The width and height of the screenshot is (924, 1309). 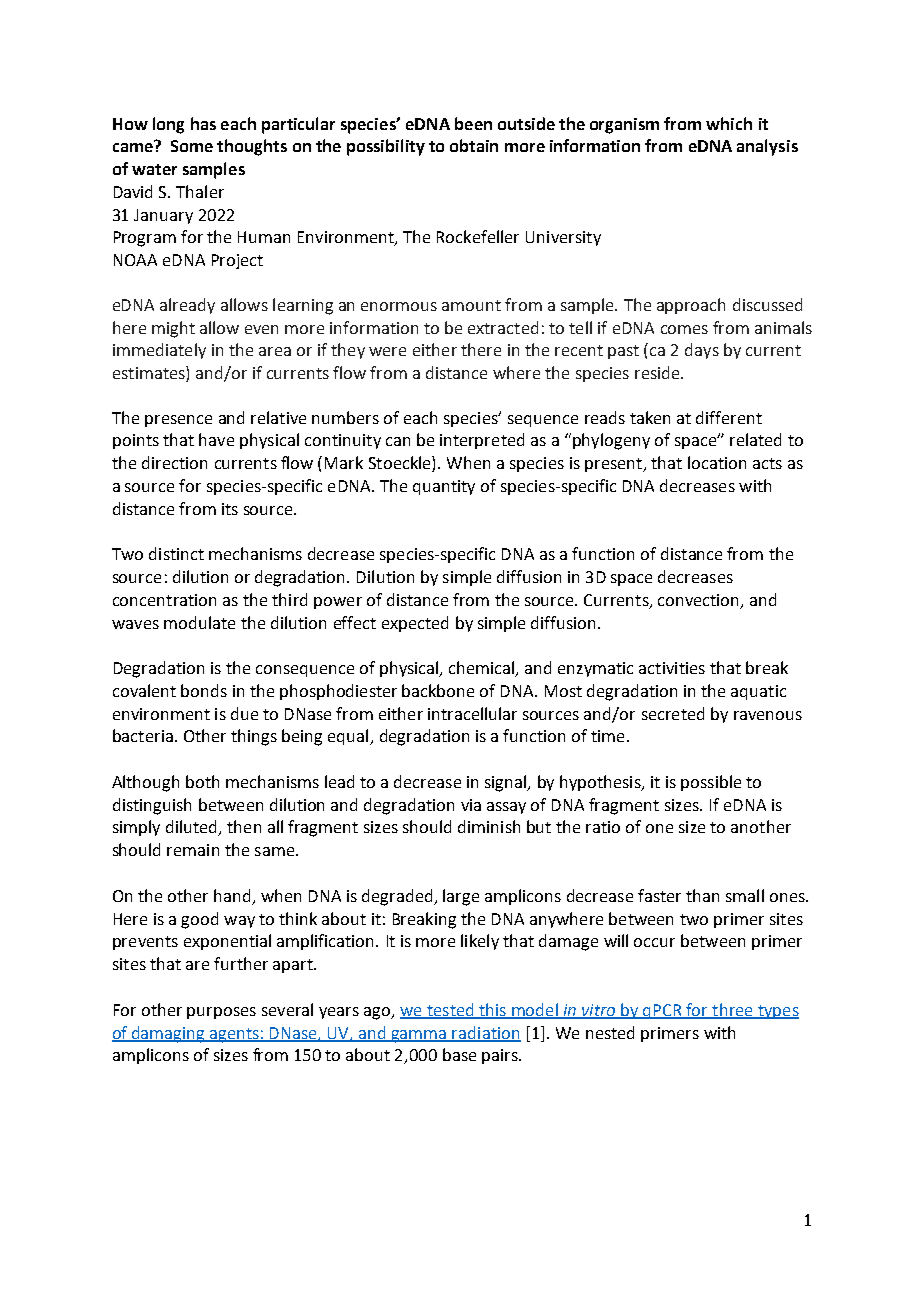 I want to click on three, so click(x=732, y=1010).
